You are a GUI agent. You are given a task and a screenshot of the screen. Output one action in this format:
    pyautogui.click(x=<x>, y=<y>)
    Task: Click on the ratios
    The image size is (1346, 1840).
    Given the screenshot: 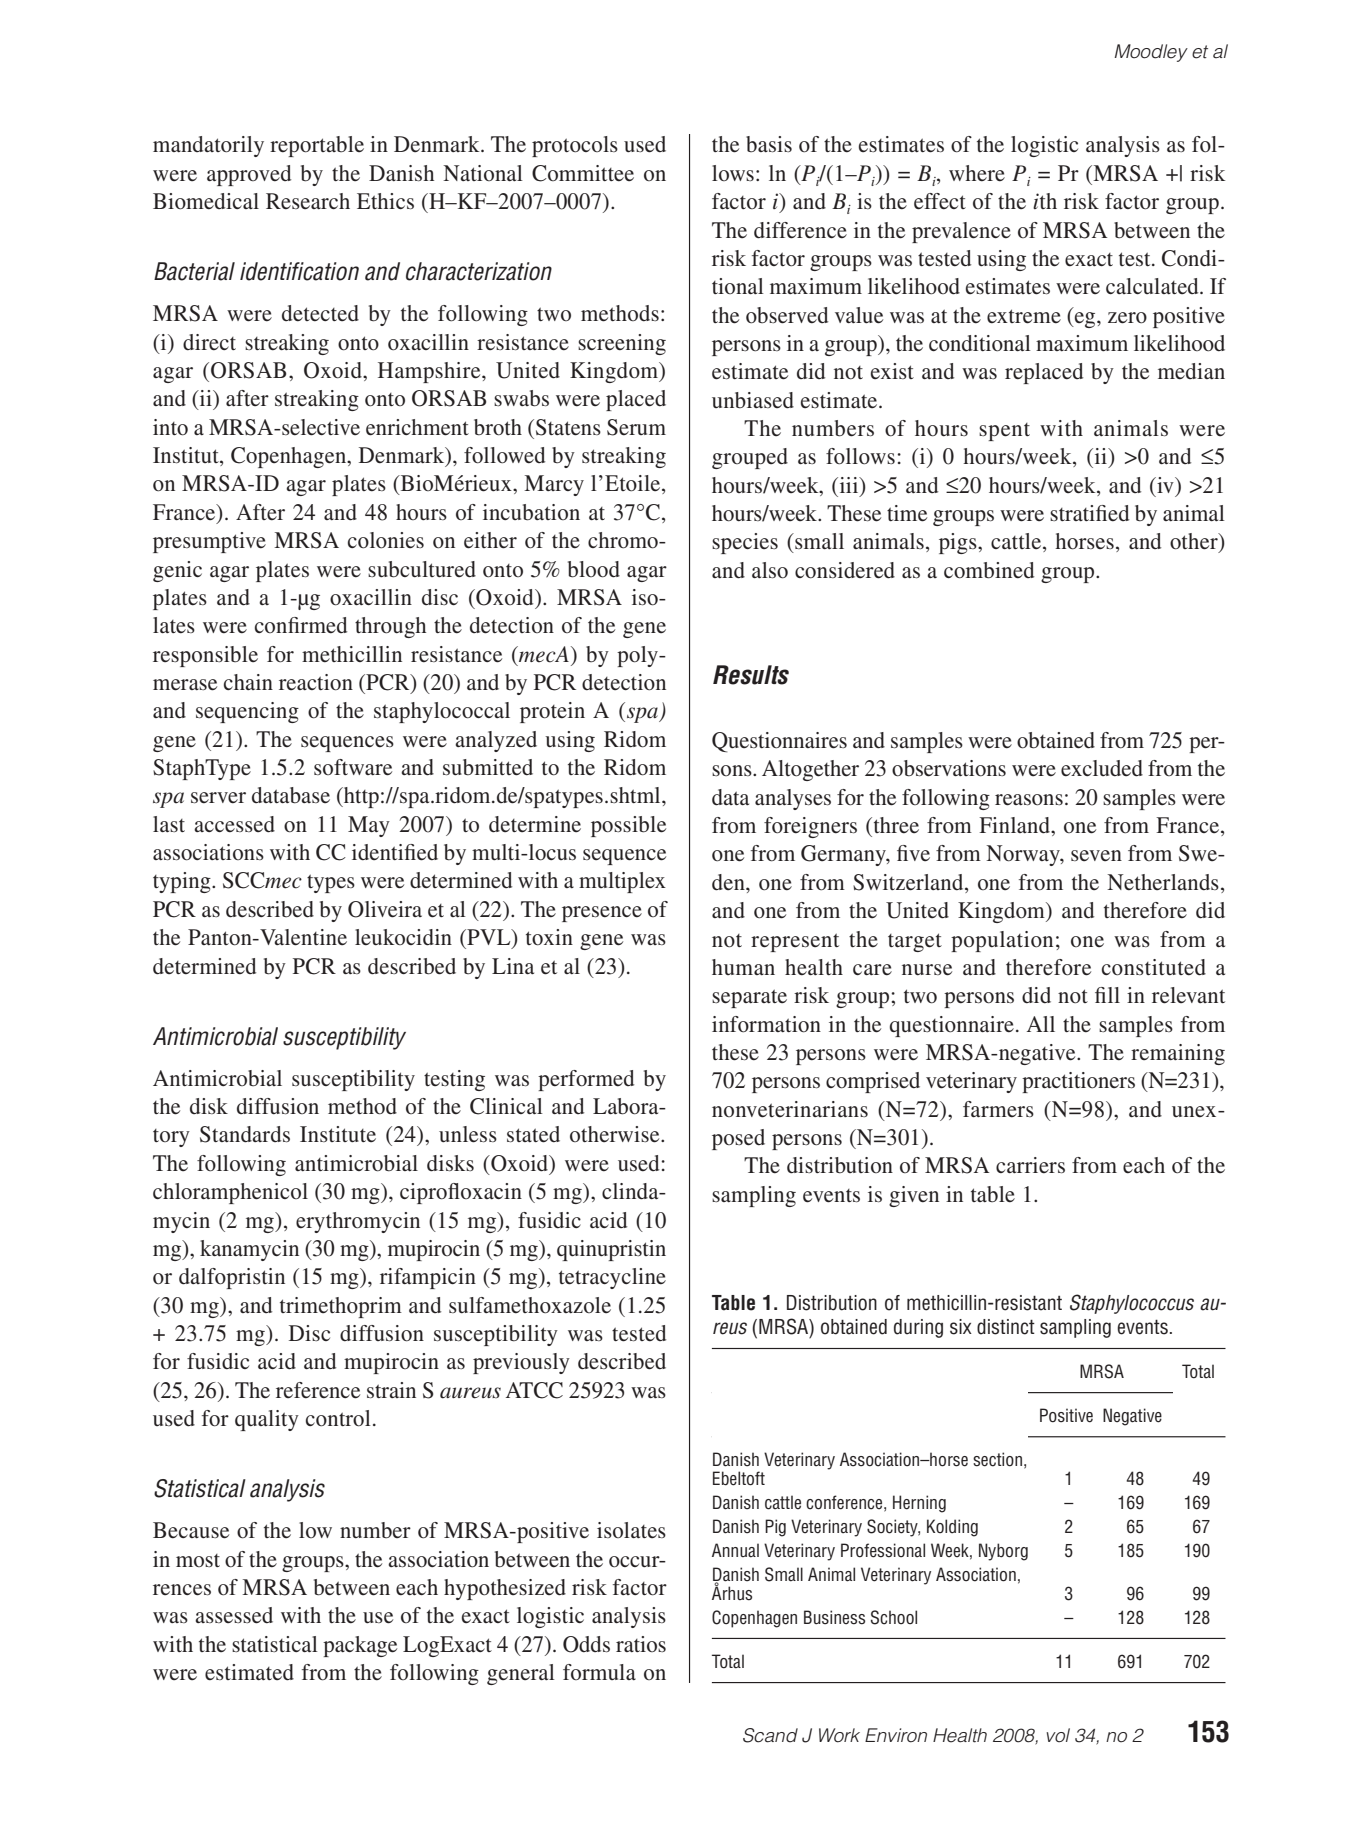 What is the action you would take?
    pyautogui.click(x=641, y=1644)
